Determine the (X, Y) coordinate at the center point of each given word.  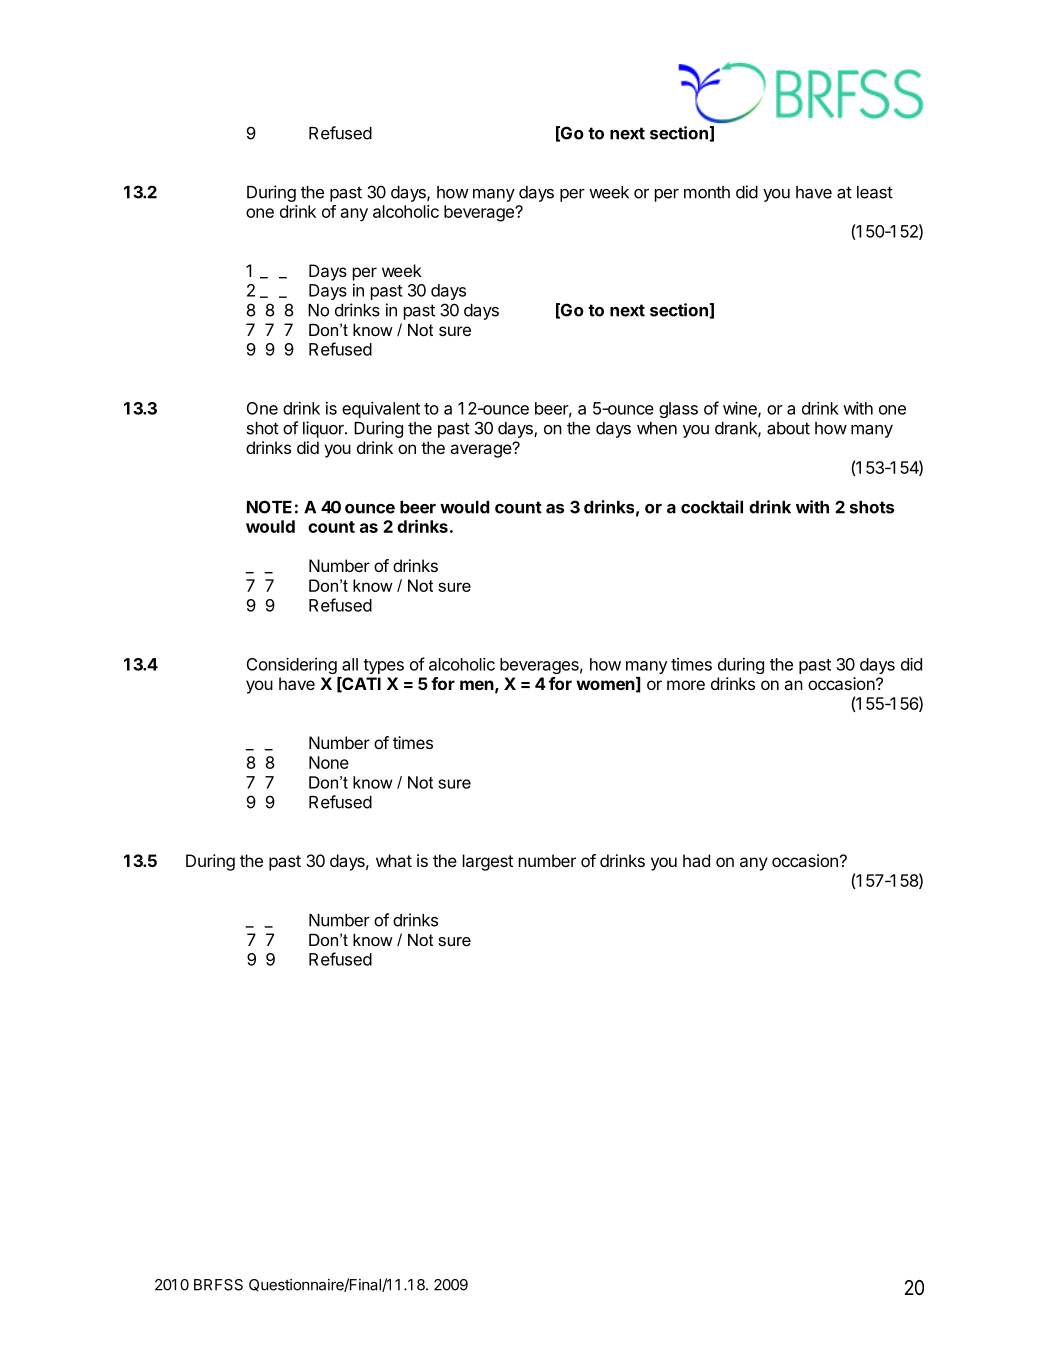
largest (488, 862)
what (394, 860)
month (707, 192)
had (696, 860)
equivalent (381, 409)
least (875, 192)
